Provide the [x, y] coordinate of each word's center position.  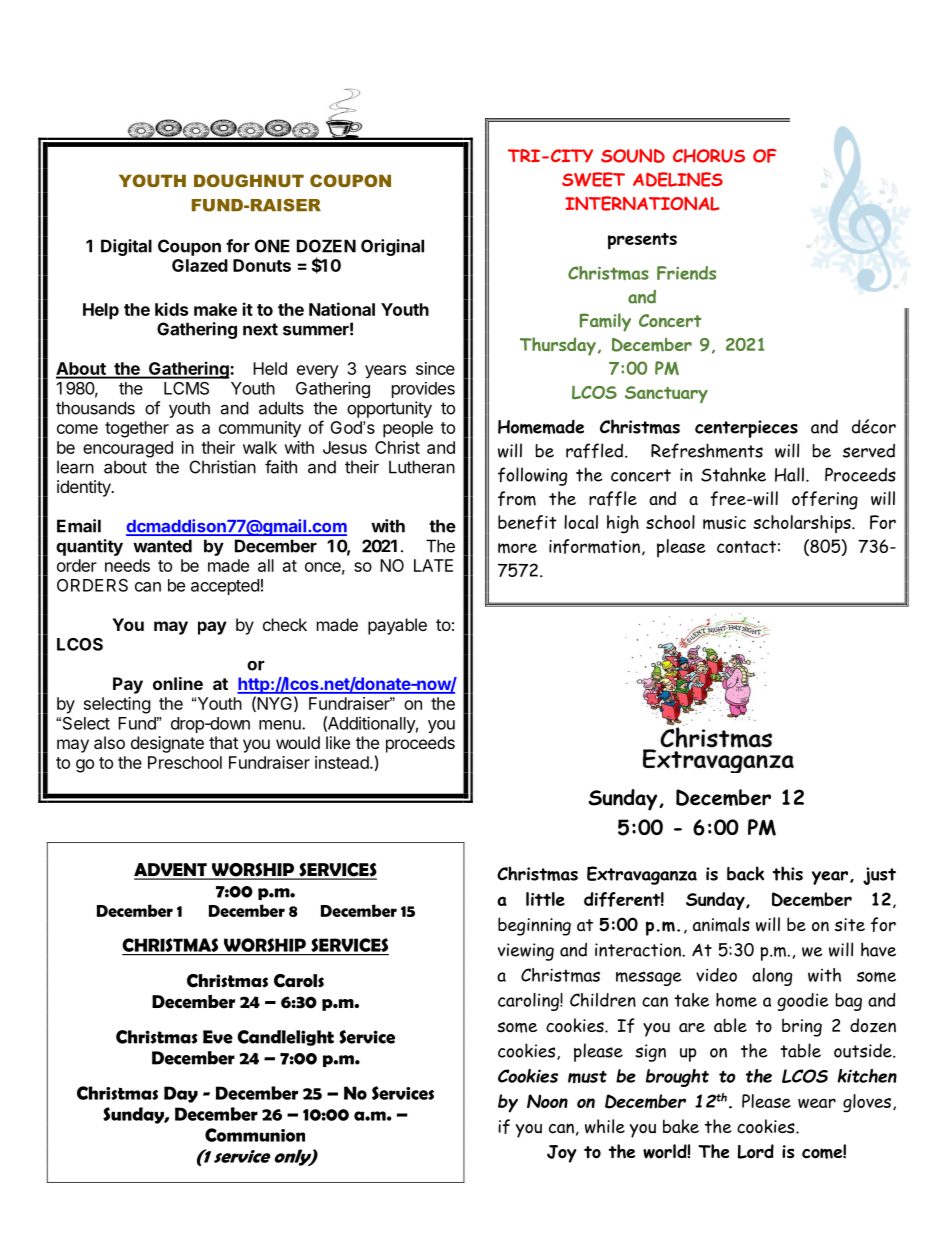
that [223, 742]
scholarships [803, 524]
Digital [126, 247]
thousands [95, 408]
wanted [162, 546]
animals [721, 924]
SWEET [593, 179]
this [788, 873]
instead [343, 762]
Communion [255, 1135]
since [435, 368]
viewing [526, 952]
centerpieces [746, 429]
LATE [433, 565]
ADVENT [171, 871]
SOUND [633, 156]
